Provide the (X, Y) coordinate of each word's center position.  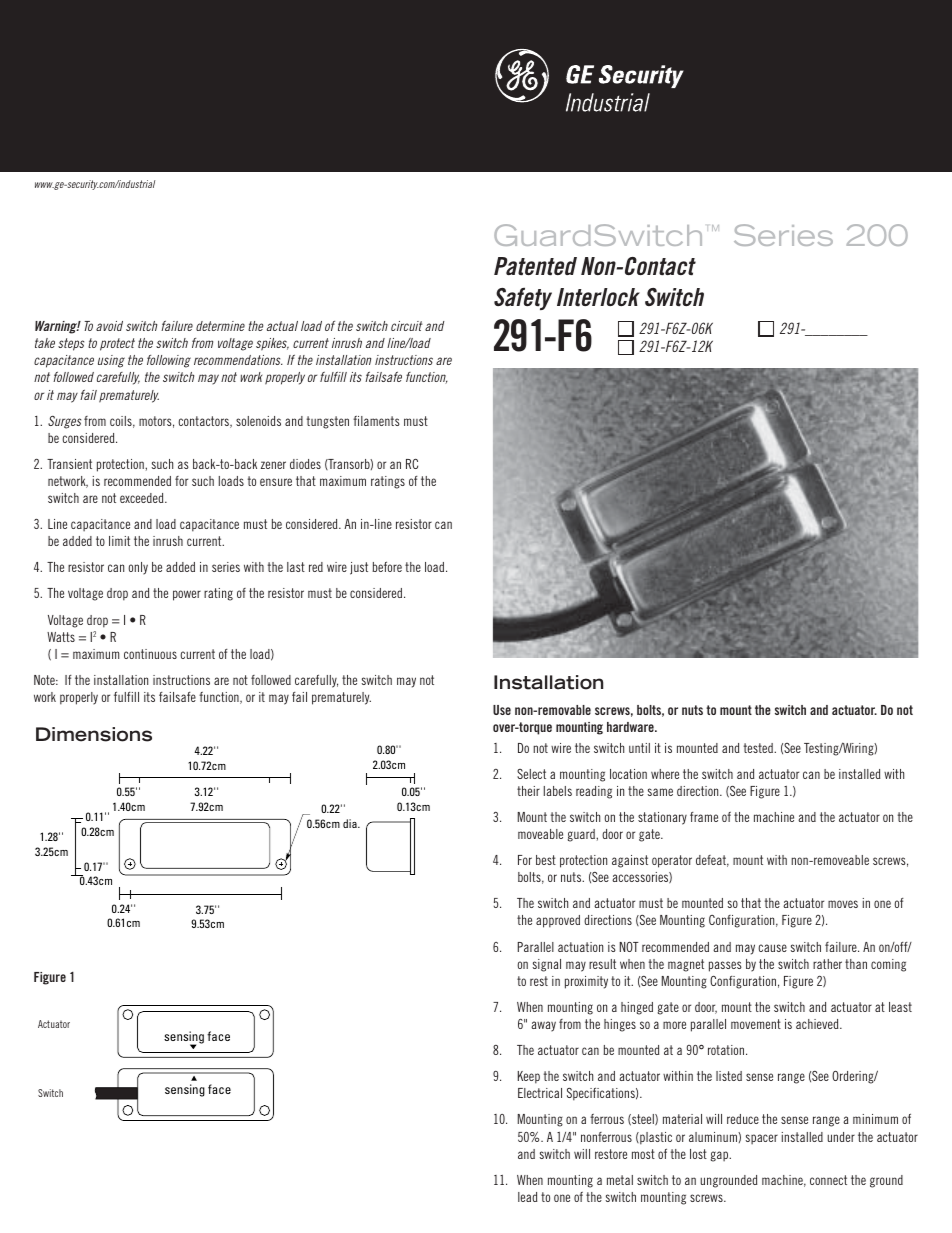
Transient (69, 464)
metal (620, 1180)
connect (828, 1180)
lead (527, 1197)
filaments (376, 421)
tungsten (327, 422)
